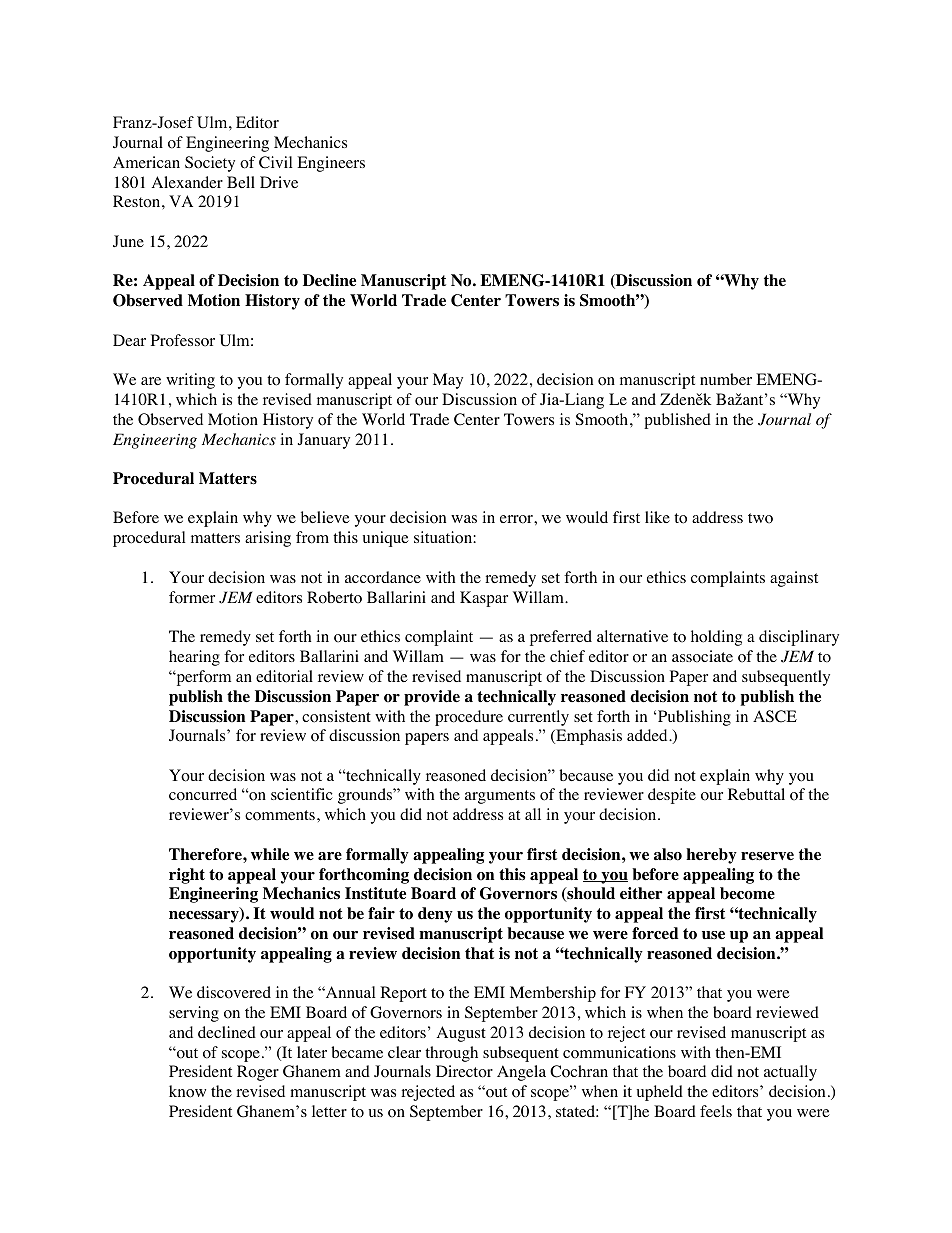 This document has width=952, height=1233. I want to click on May, so click(448, 381).
